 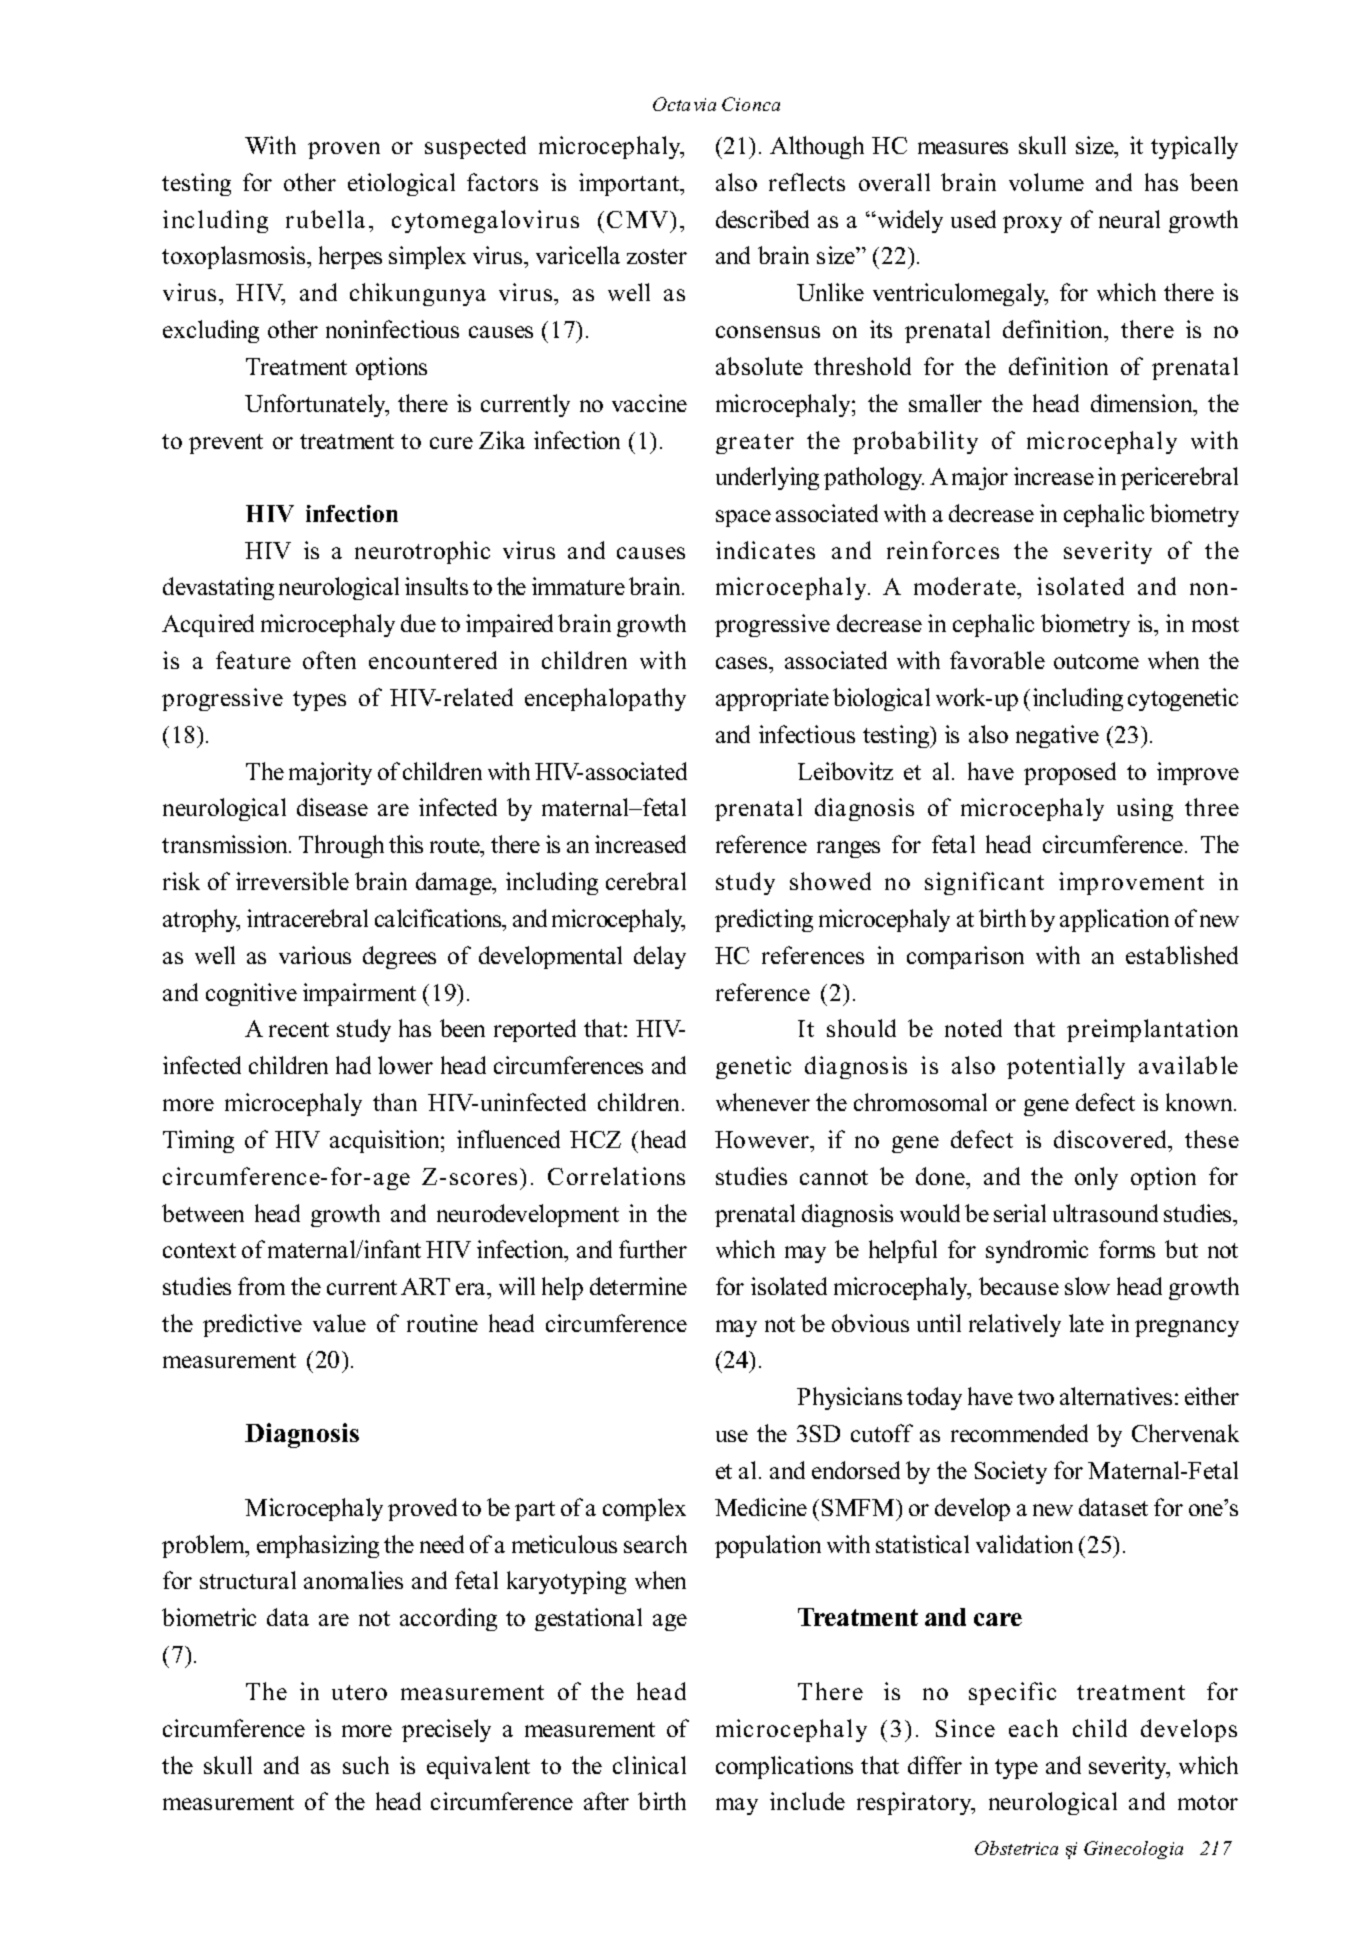 What do you see at coordinates (329, 660) in the screenshot?
I see `often` at bounding box center [329, 660].
